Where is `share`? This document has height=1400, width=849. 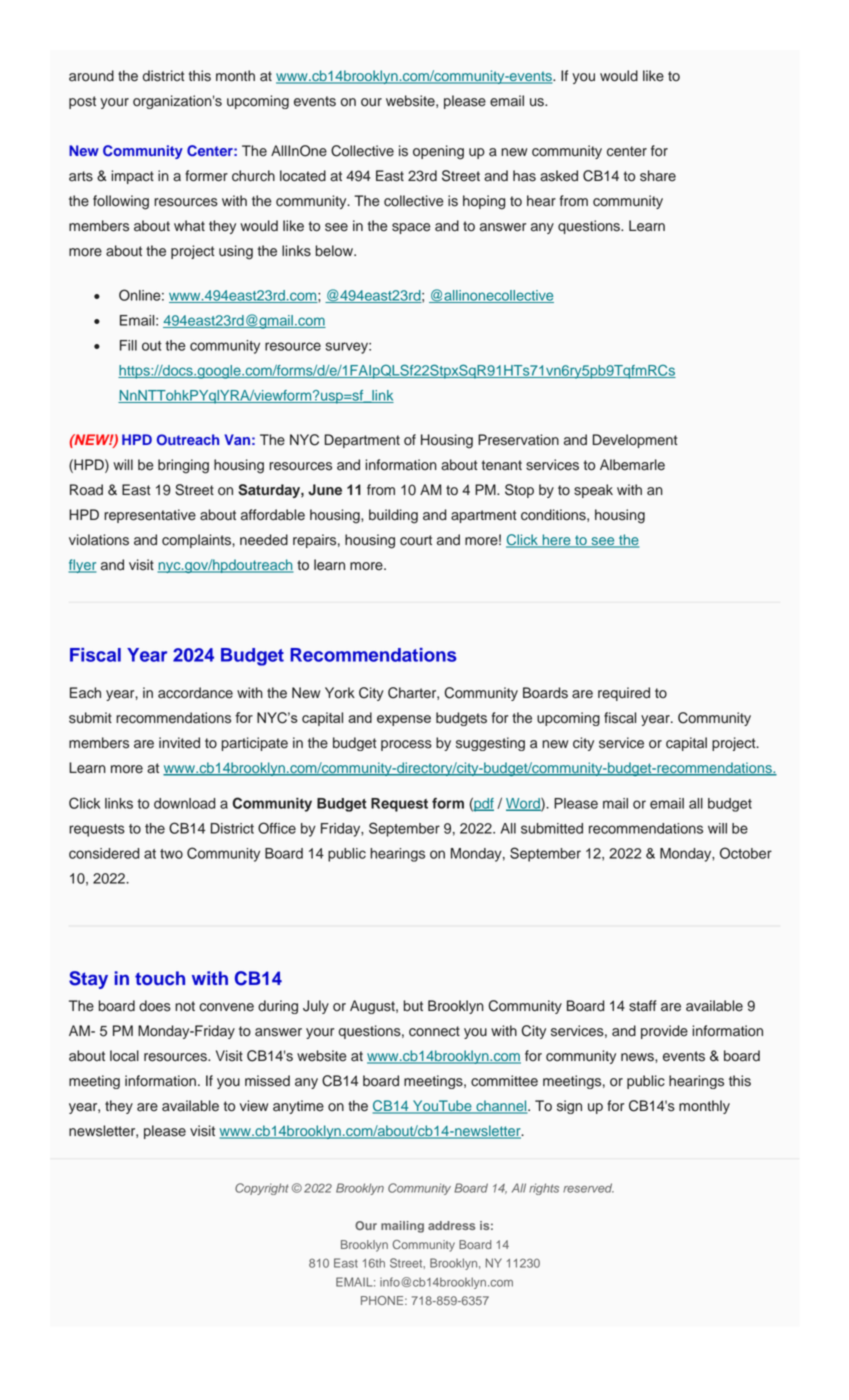
share is located at coordinates (658, 176).
